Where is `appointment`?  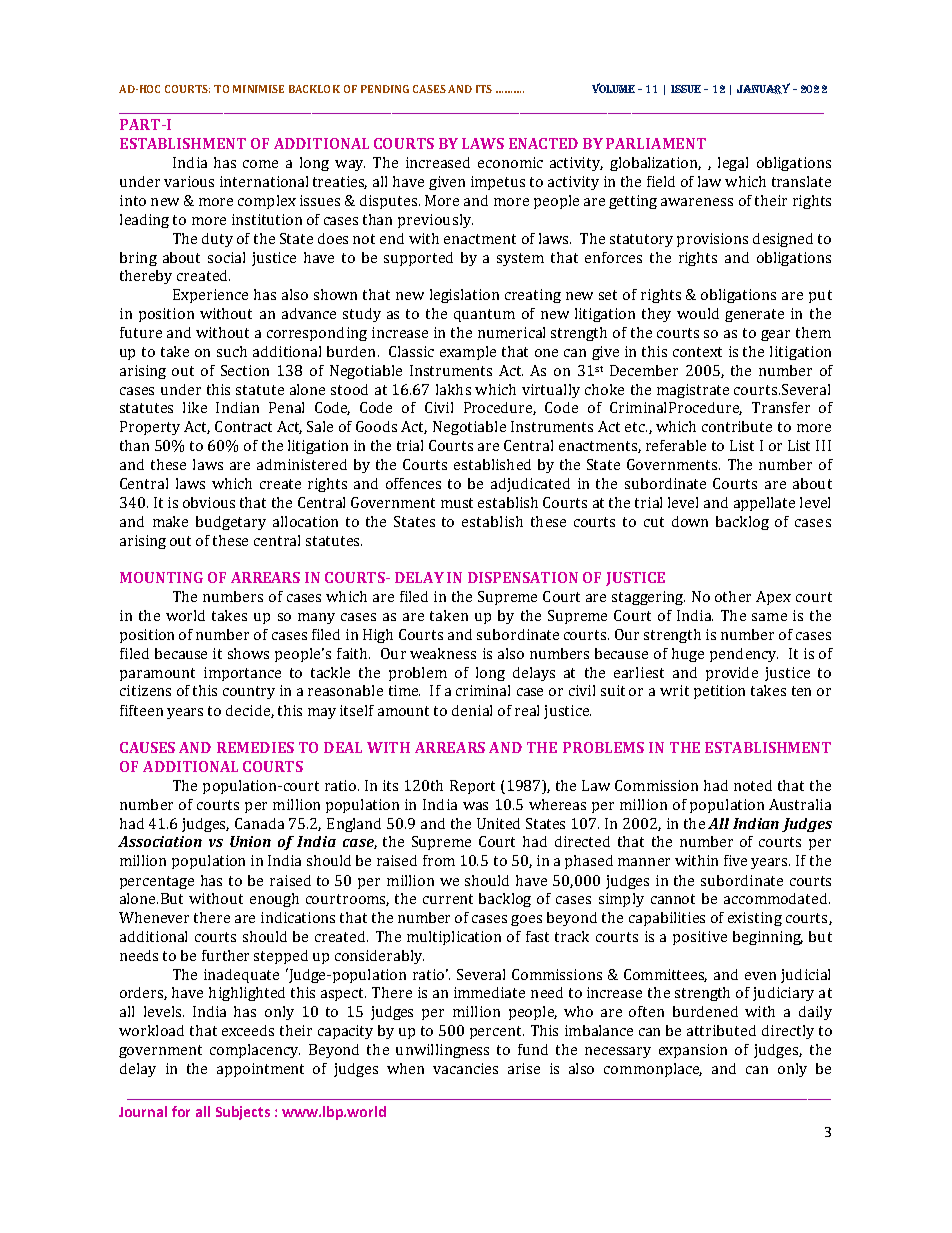
appointment is located at coordinates (260, 1070).
